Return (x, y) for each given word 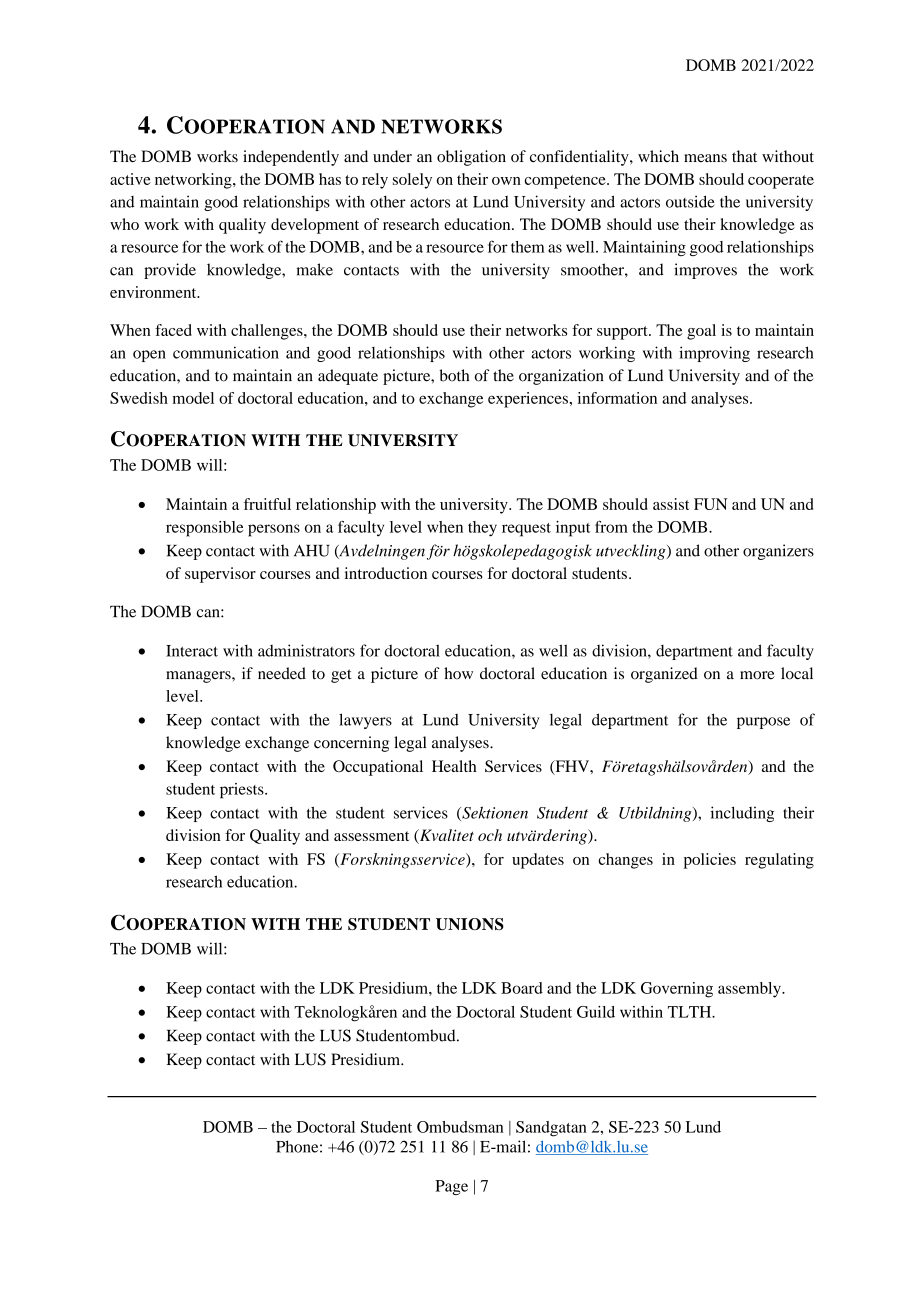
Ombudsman (460, 1127)
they (482, 529)
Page (451, 1187)
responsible (204, 529)
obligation (471, 158)
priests (243, 791)
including (742, 814)
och (490, 835)
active (130, 179)
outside (690, 201)
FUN (711, 504)
